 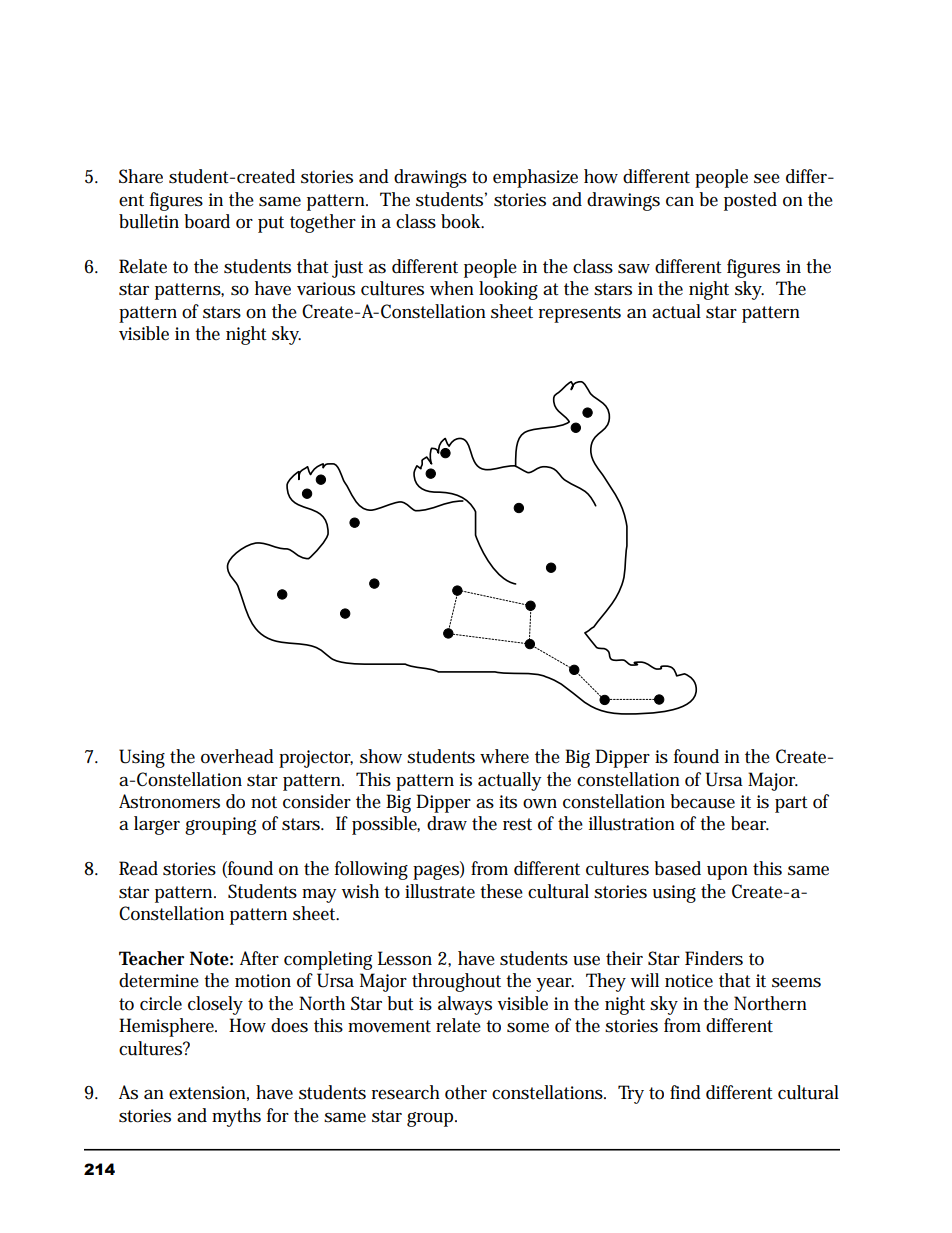 What do you see at coordinates (462, 221) in the image?
I see `book` at bounding box center [462, 221].
